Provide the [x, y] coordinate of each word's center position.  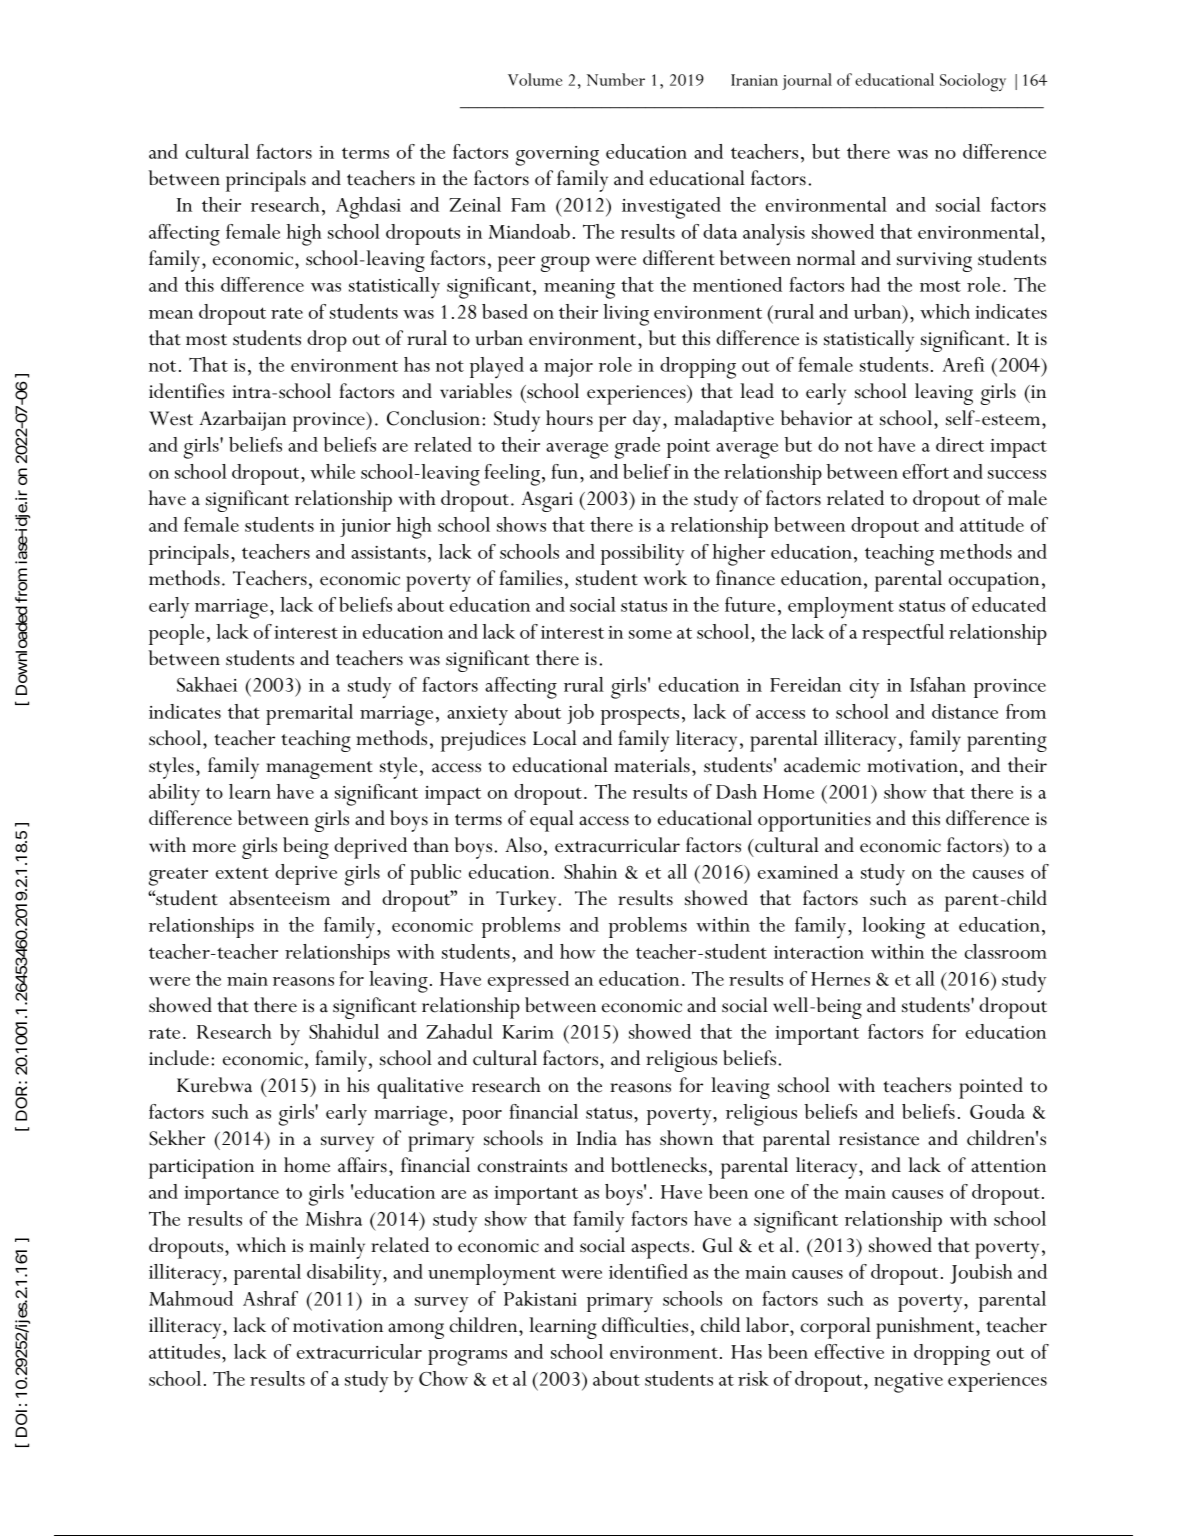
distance [965, 711]
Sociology [973, 82]
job [580, 714]
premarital [309, 714]
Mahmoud [191, 1298]
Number [616, 79]
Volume [535, 79]
